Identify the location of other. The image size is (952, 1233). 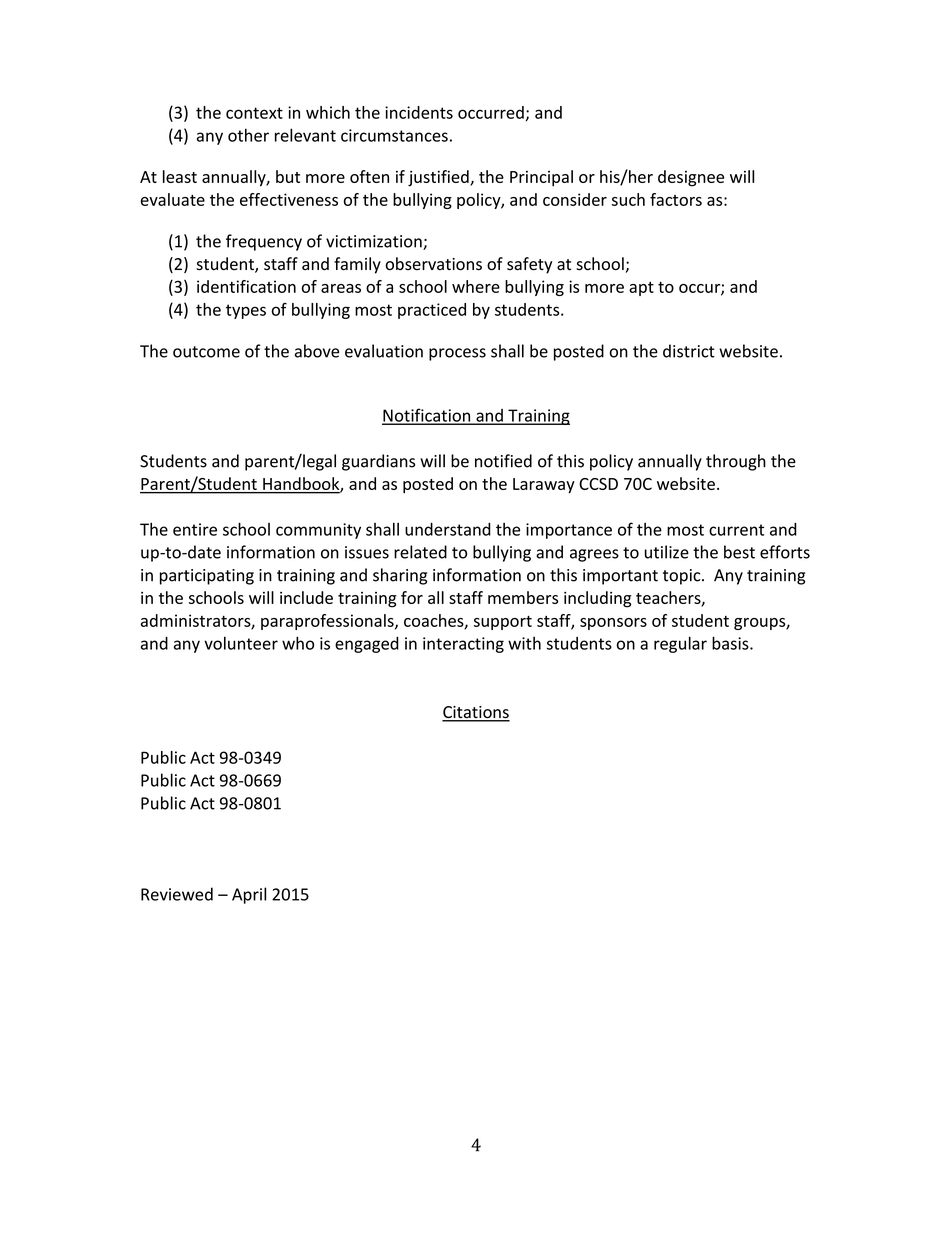
(248, 135).
